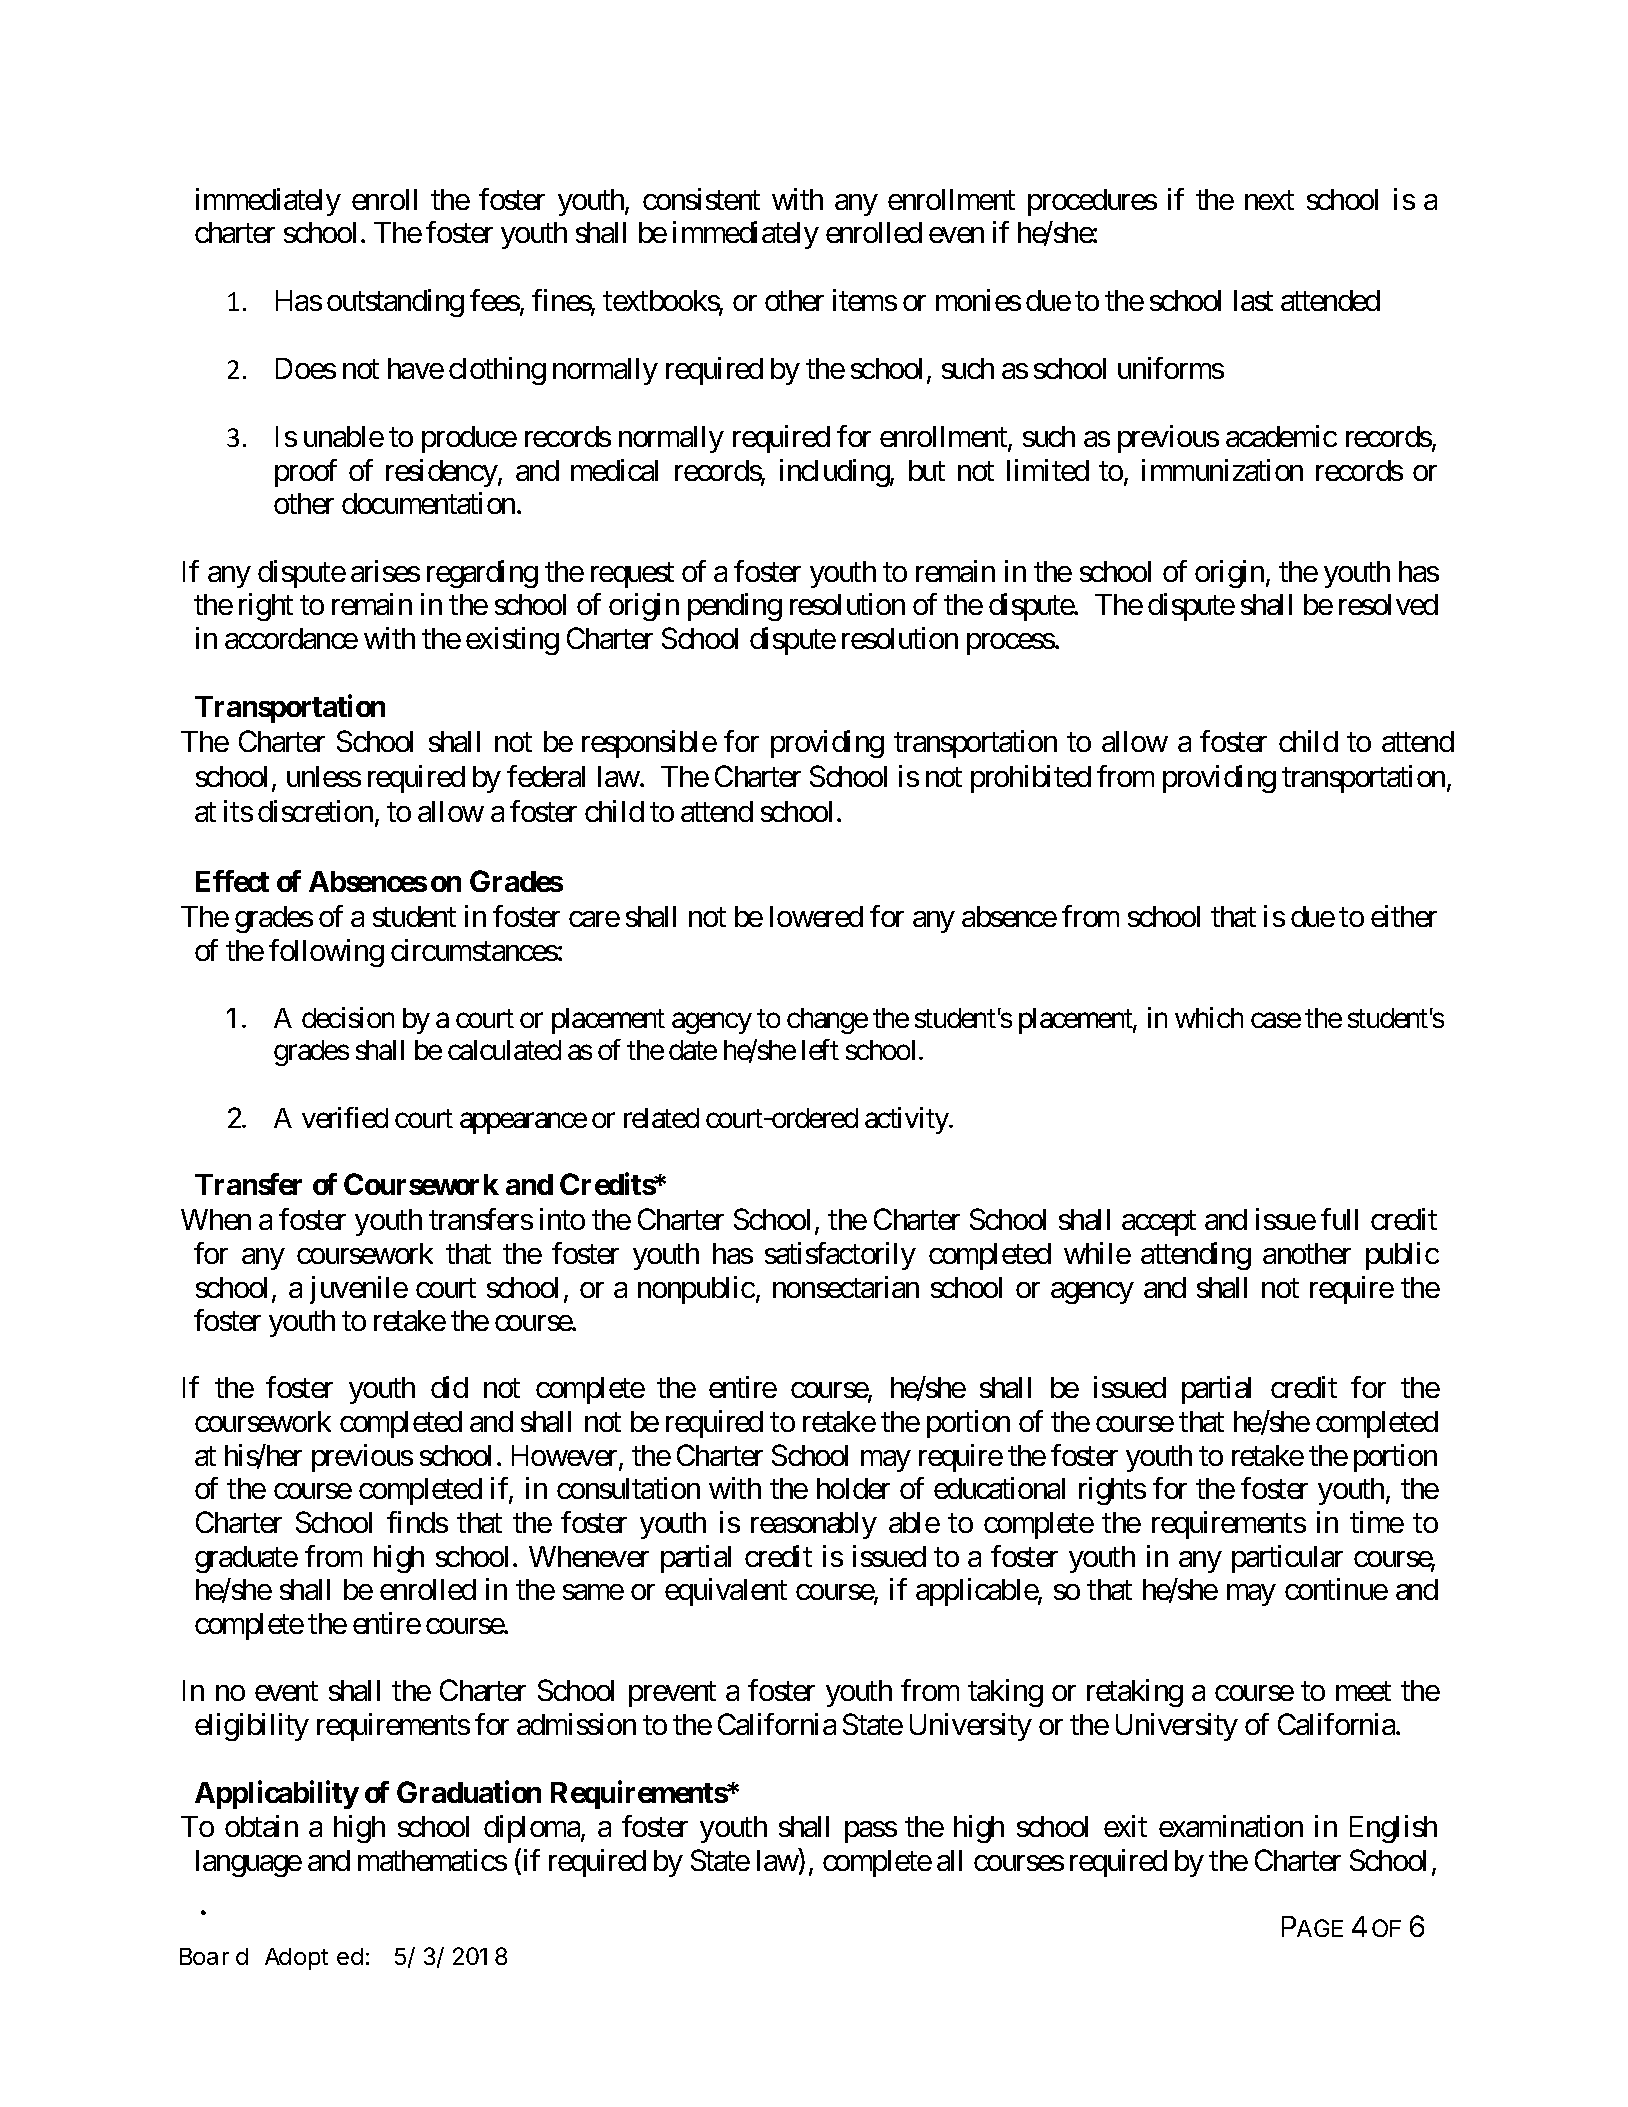 The width and height of the page is (1628, 2107). I want to click on left, so click(820, 1049).
